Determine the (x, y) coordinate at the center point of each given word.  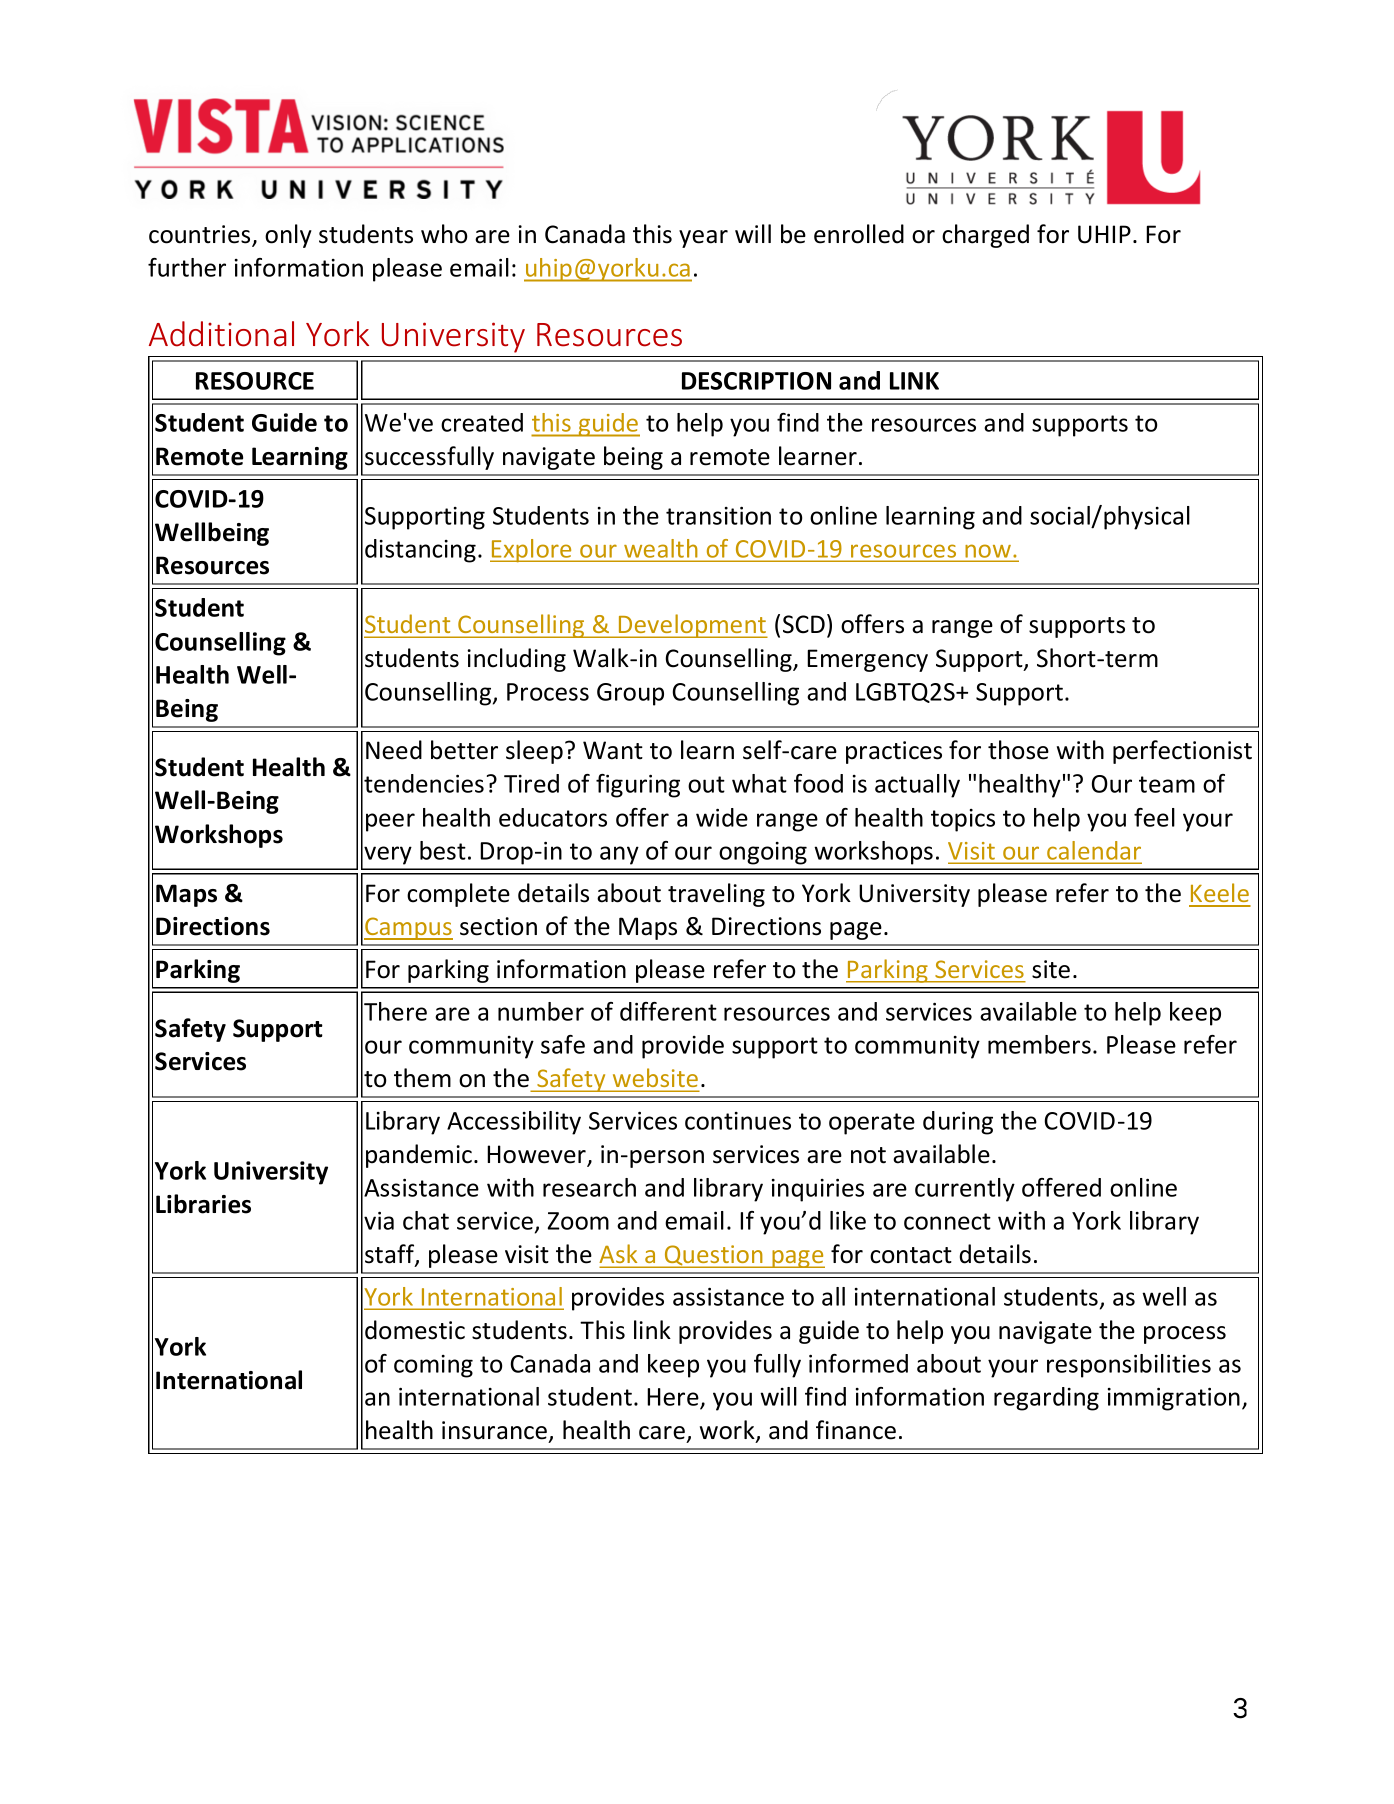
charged (985, 236)
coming (433, 1366)
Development (692, 626)
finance (856, 1430)
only (288, 236)
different (668, 1011)
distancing (420, 551)
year (703, 239)
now (988, 551)
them (422, 1078)
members (1039, 1044)
